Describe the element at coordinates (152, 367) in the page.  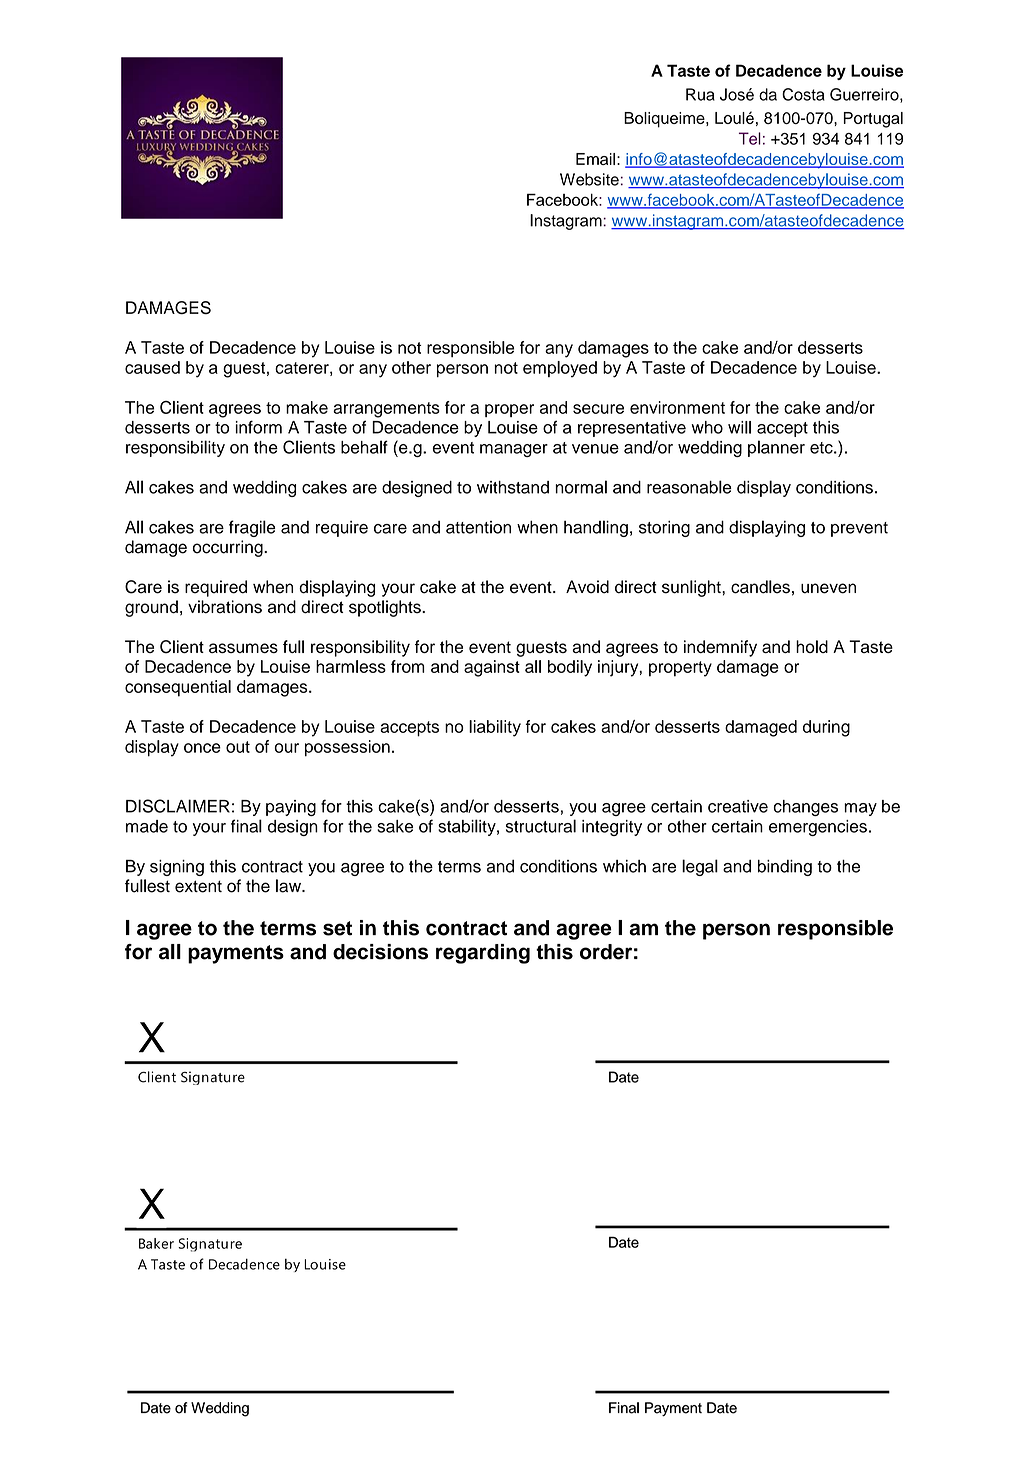
I see `caused` at that location.
